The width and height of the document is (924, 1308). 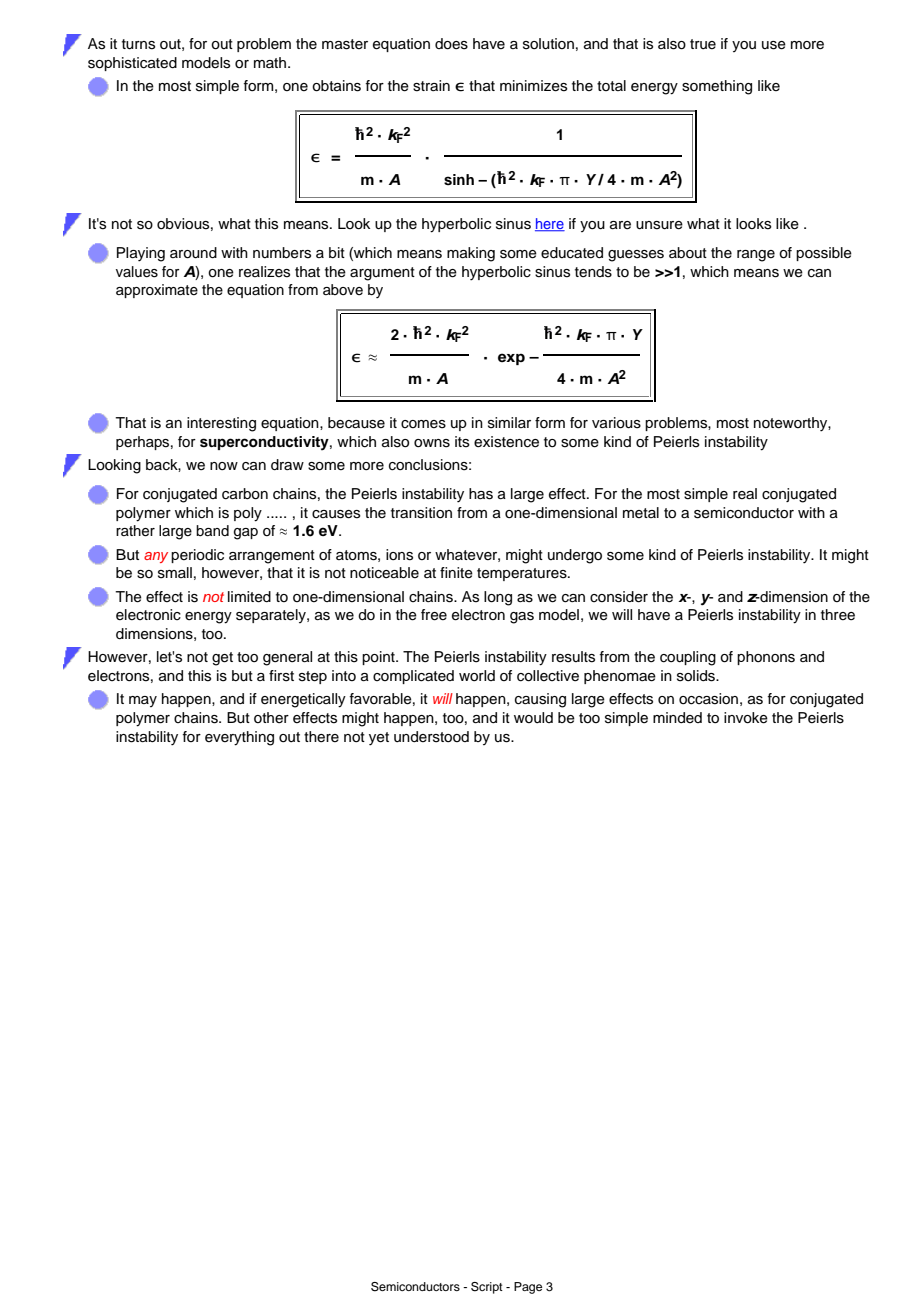 I want to click on first, so click(x=281, y=676).
